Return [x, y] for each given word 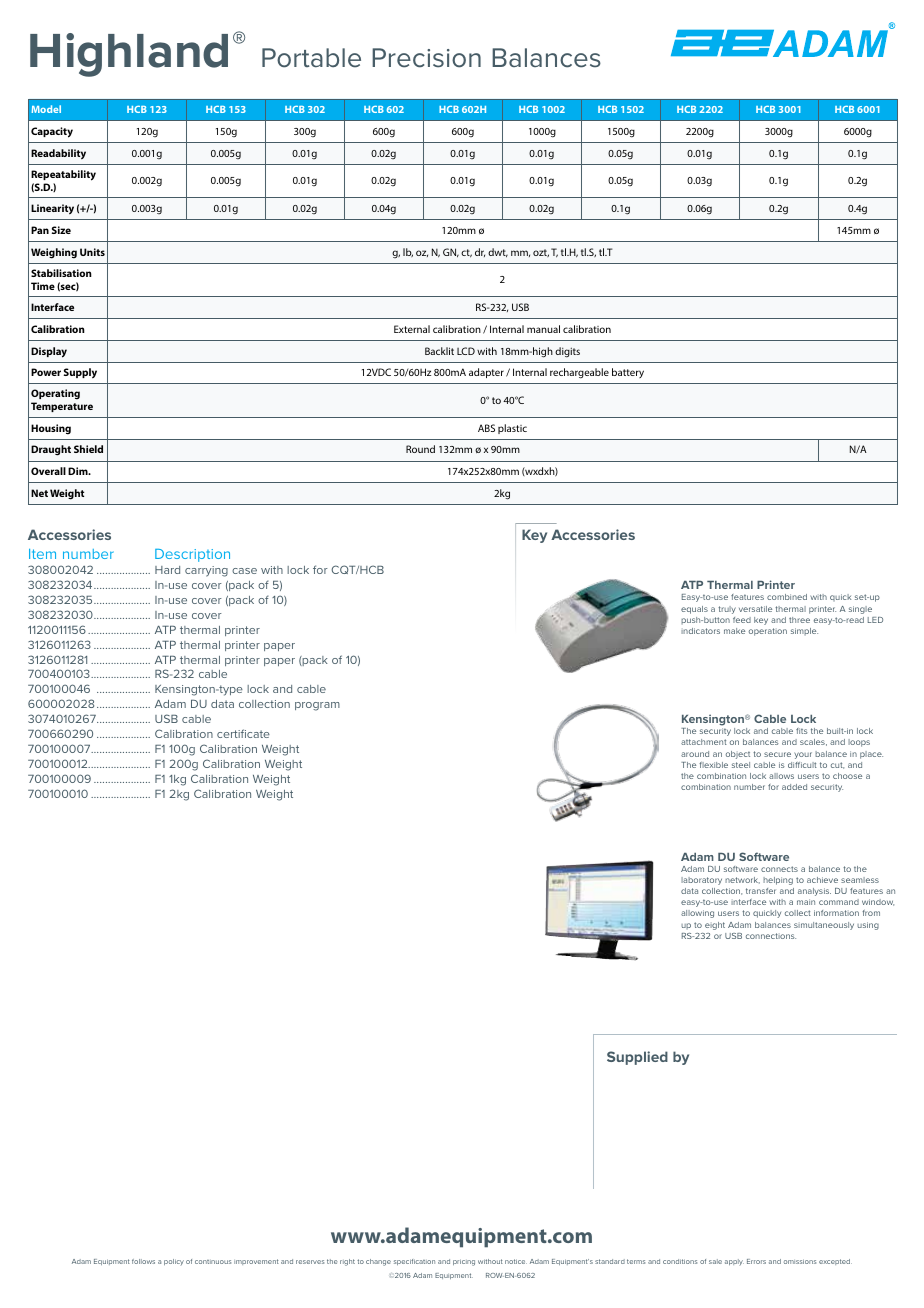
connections [771, 936]
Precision [426, 58]
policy [174, 1262]
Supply [80, 373]
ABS [486, 428]
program [317, 706]
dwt [498, 253]
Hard [167, 570]
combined [787, 597]
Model [46, 109]
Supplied [637, 1058]
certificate [243, 733]
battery [628, 373]
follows [143, 1261]
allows [781, 776]
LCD [466, 351]
